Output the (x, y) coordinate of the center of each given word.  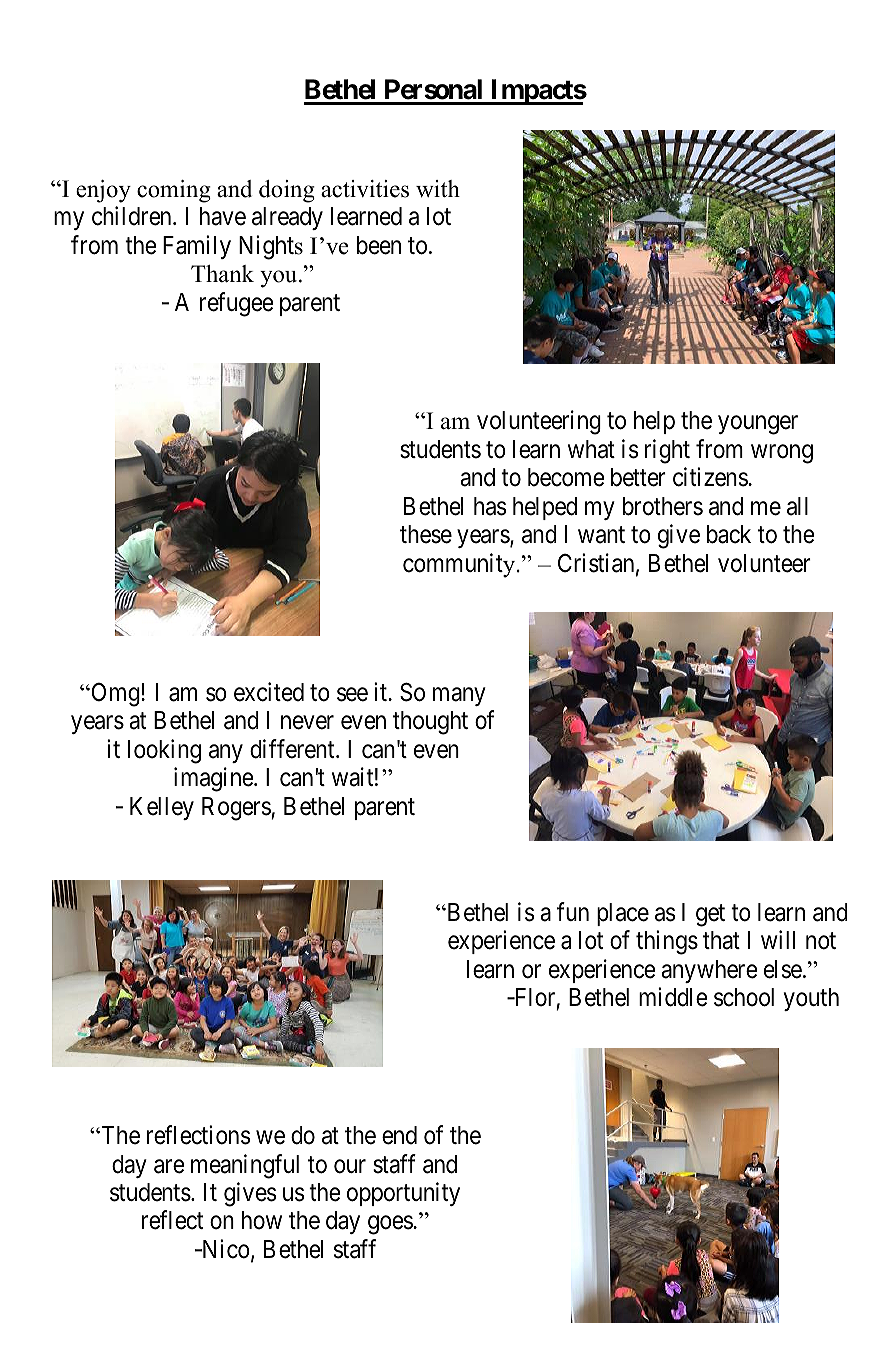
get (710, 916)
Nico (224, 1249)
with (438, 189)
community (459, 565)
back (729, 534)
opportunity (403, 1194)
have (223, 216)
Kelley (162, 808)
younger (758, 425)
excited (269, 692)
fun (573, 911)
